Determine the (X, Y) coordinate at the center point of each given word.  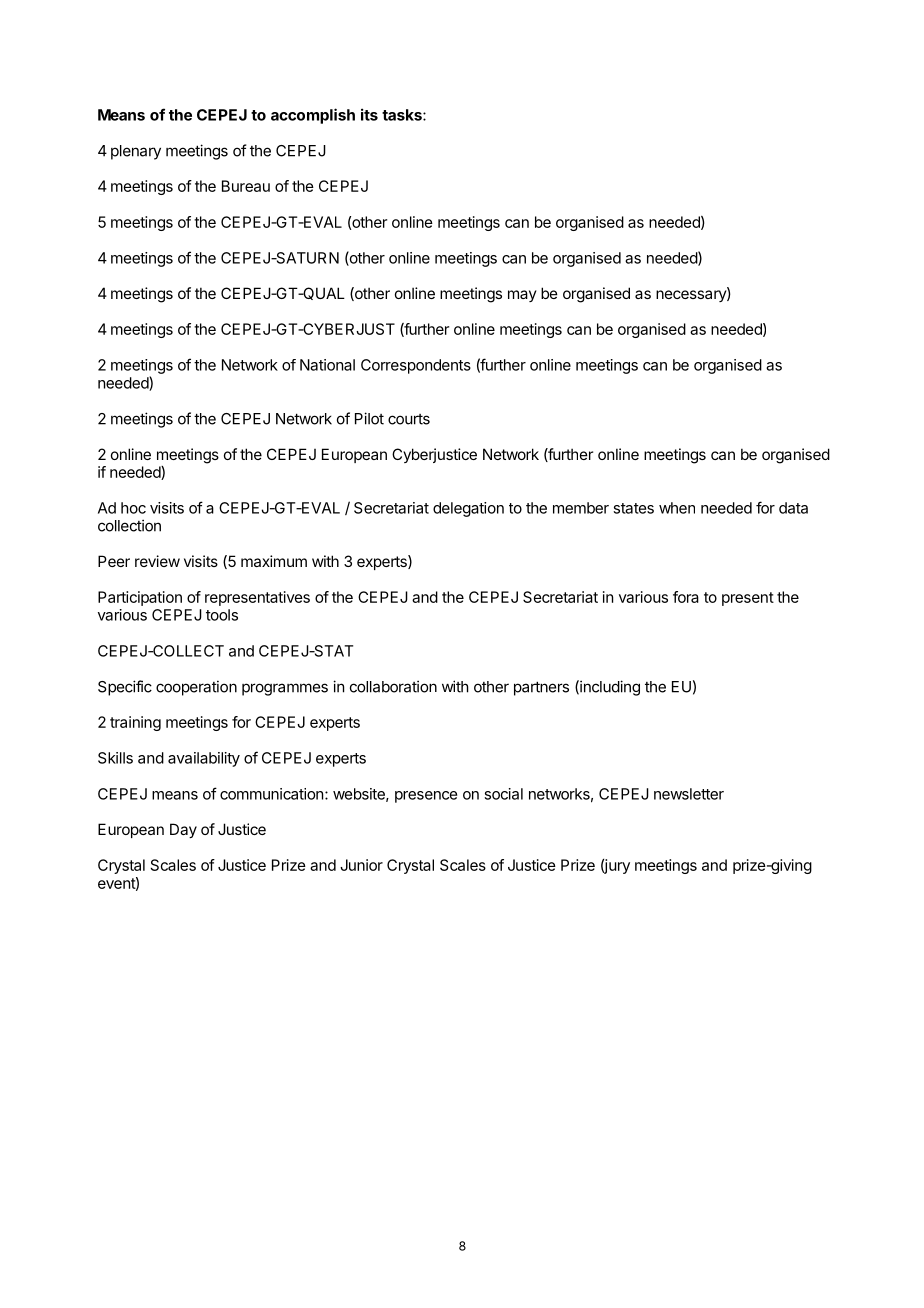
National (327, 365)
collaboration (393, 686)
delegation (468, 509)
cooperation (196, 688)
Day (183, 830)
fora (686, 597)
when (677, 508)
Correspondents (416, 366)
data (793, 508)
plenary (136, 152)
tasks (403, 115)
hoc (133, 508)
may (522, 296)
